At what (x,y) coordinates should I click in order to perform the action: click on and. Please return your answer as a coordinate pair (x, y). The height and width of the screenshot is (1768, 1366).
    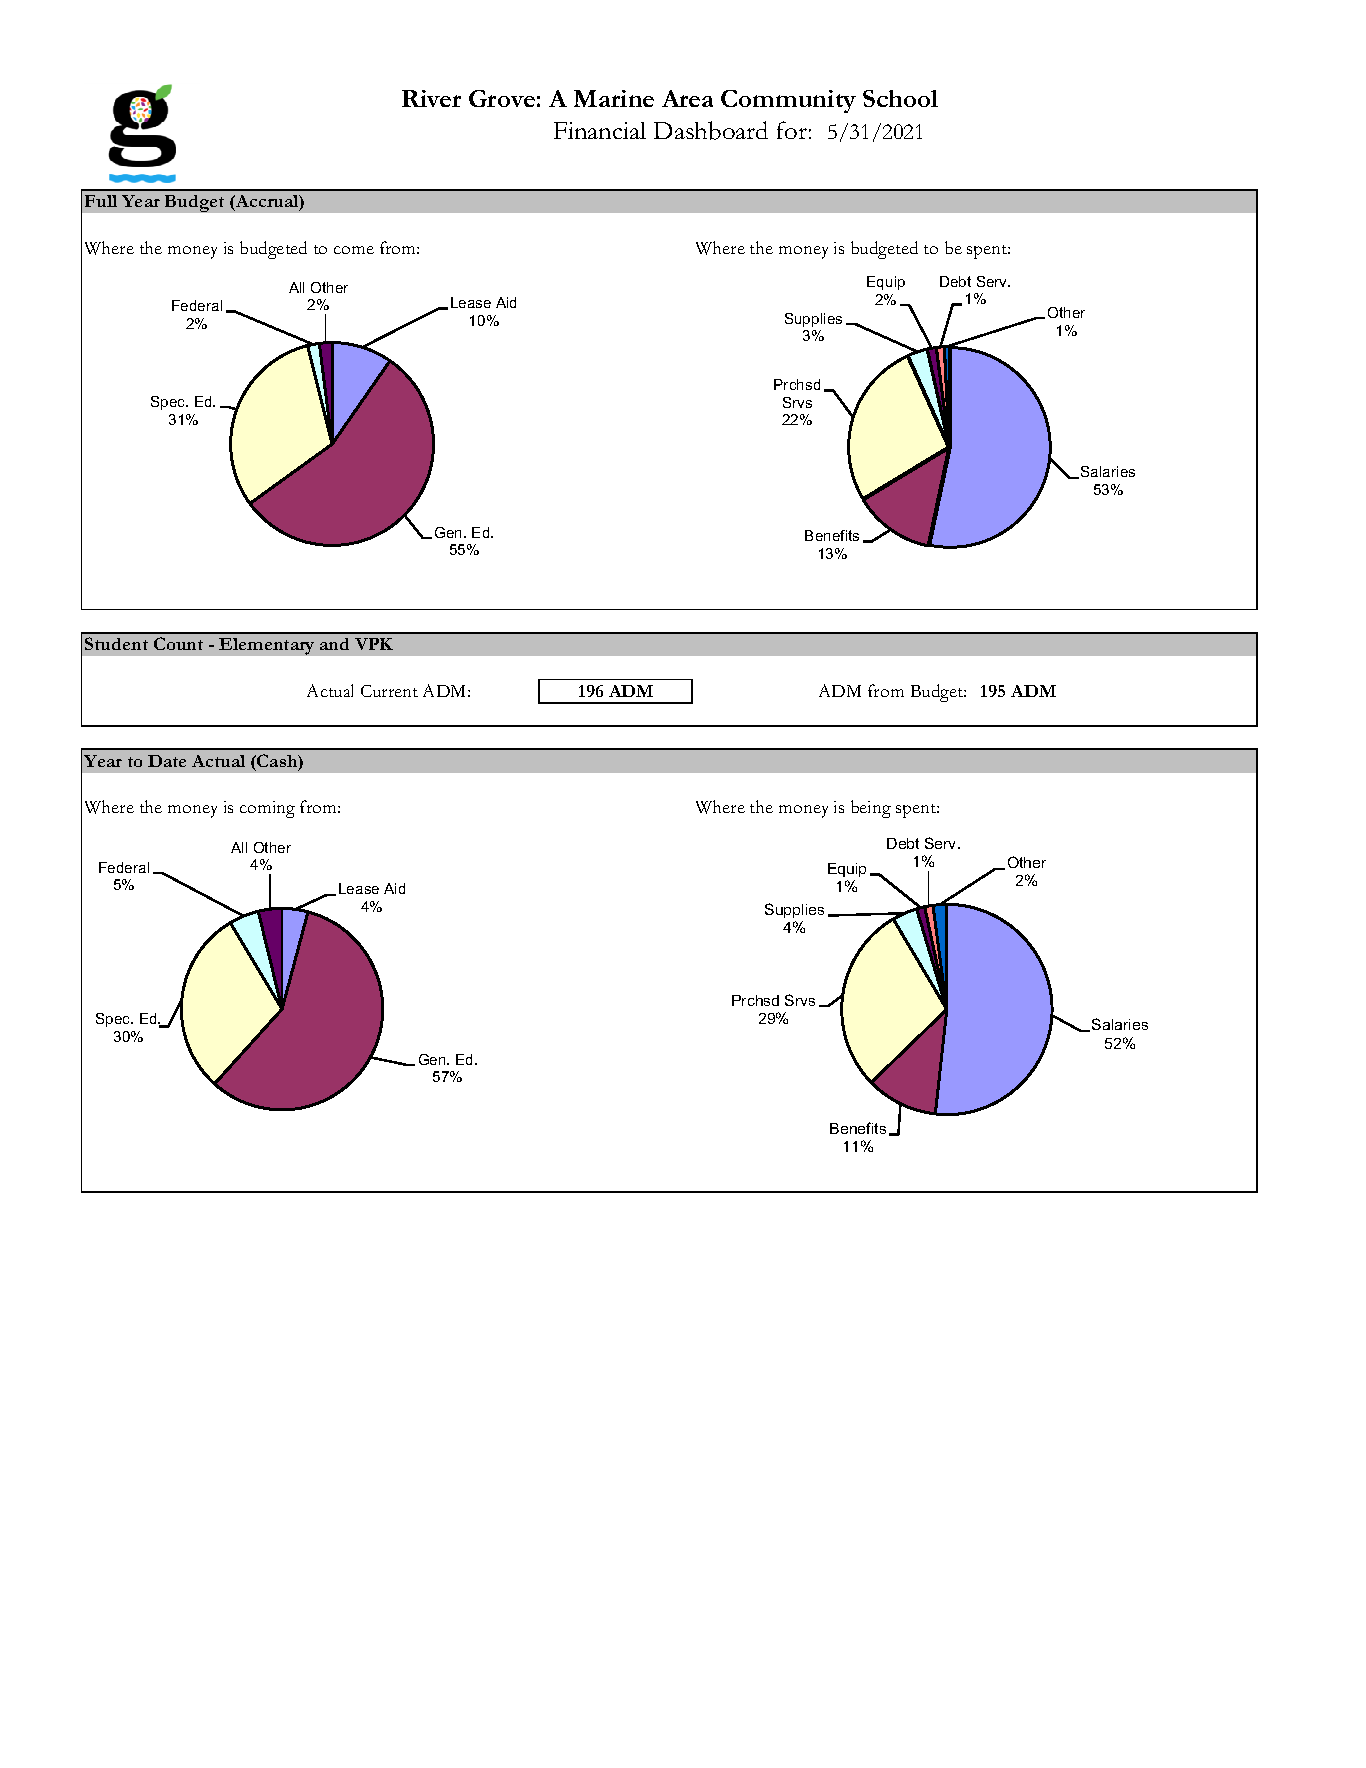
    Looking at the image, I should click on (334, 644).
